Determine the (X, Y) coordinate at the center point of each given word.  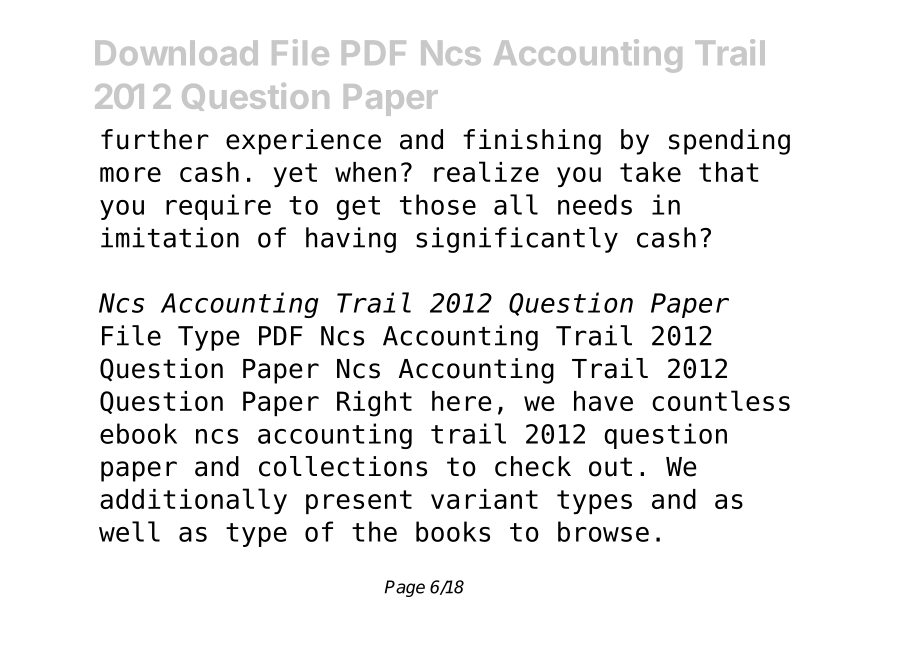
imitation (170, 237)
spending (729, 142)
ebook (138, 433)
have (603, 401)
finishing (532, 142)
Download (176, 52)
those (438, 204)
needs (595, 204)
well (129, 531)
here (462, 401)
